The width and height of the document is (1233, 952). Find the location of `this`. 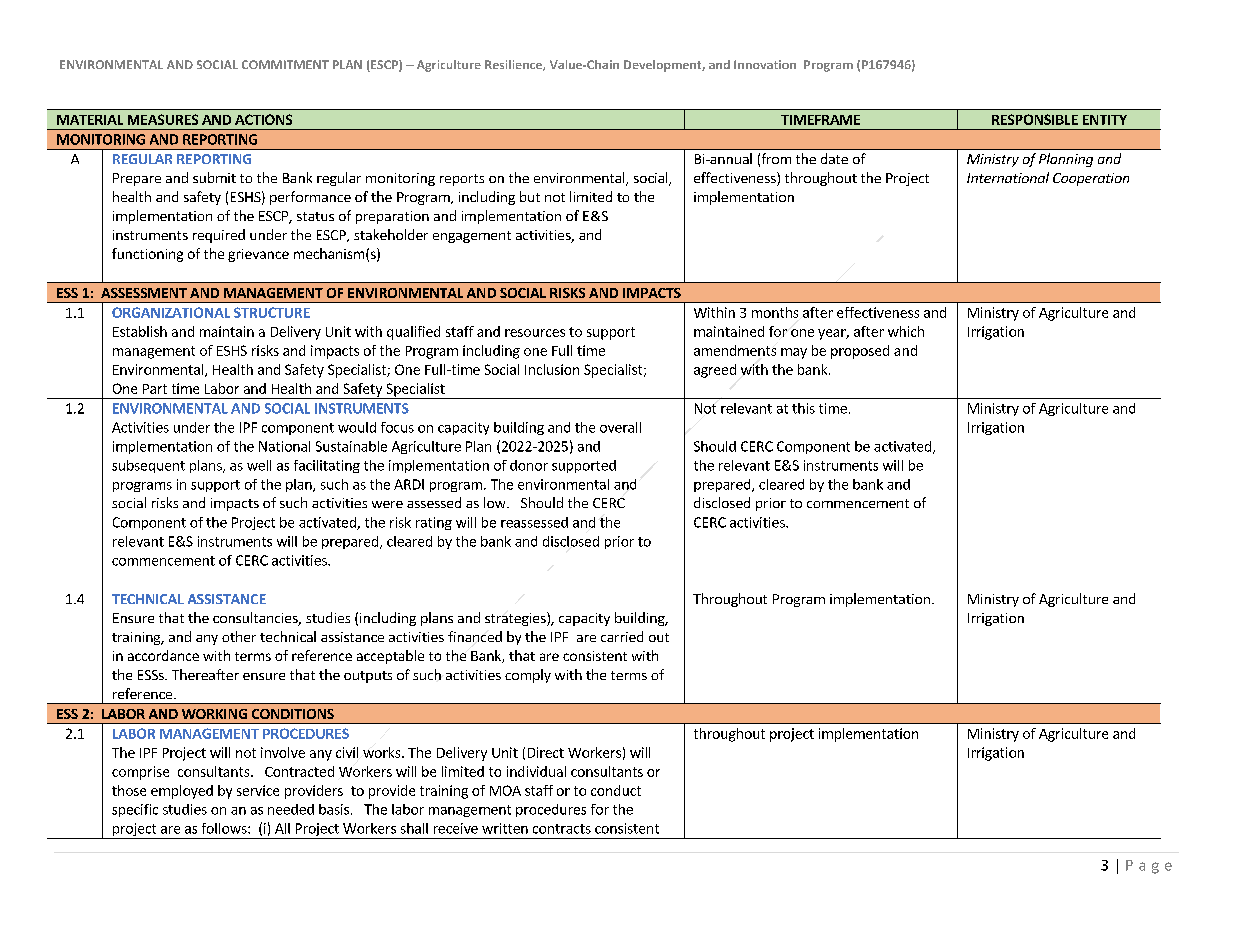

this is located at coordinates (803, 408).
